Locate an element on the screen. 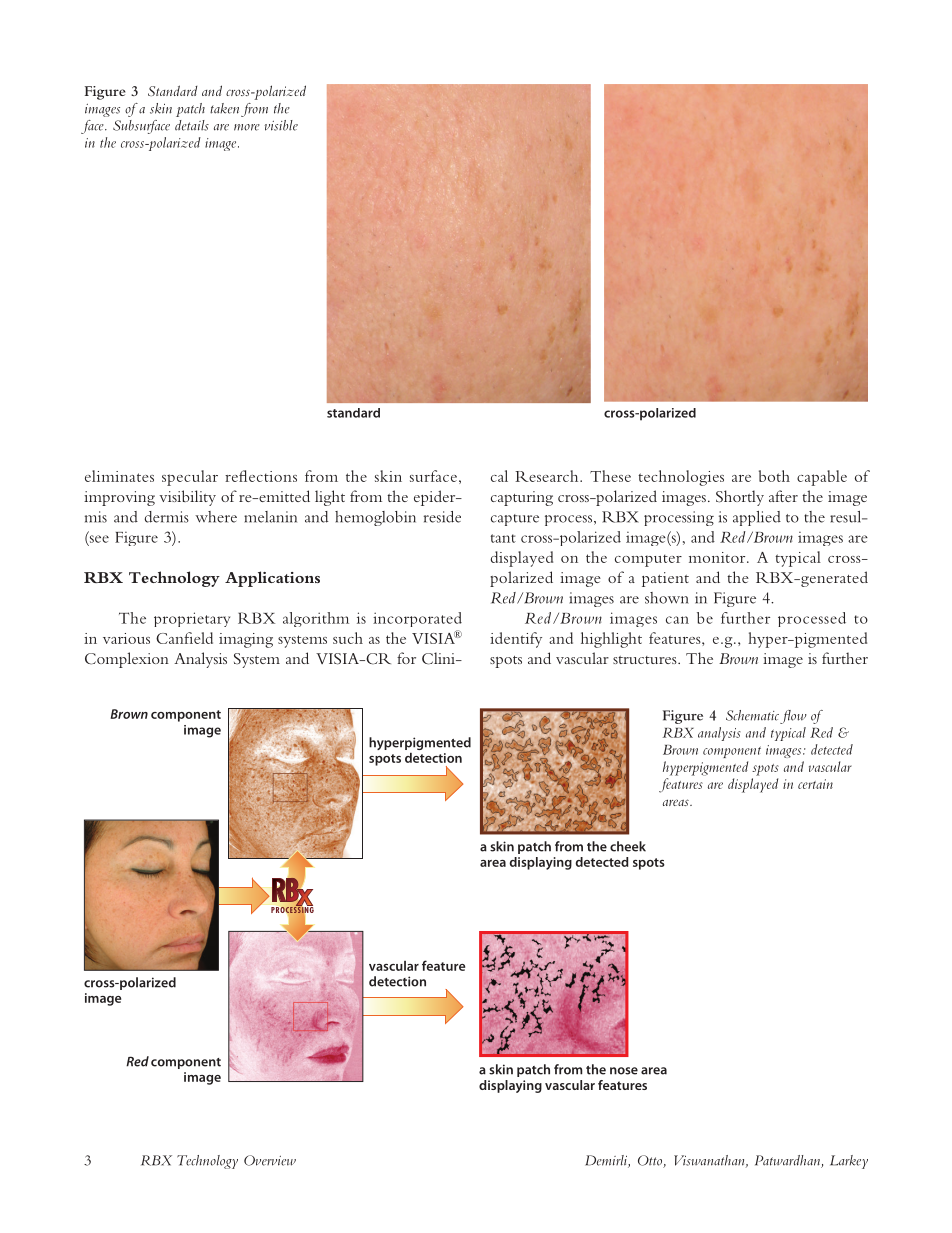  incorporated is located at coordinates (417, 619).
